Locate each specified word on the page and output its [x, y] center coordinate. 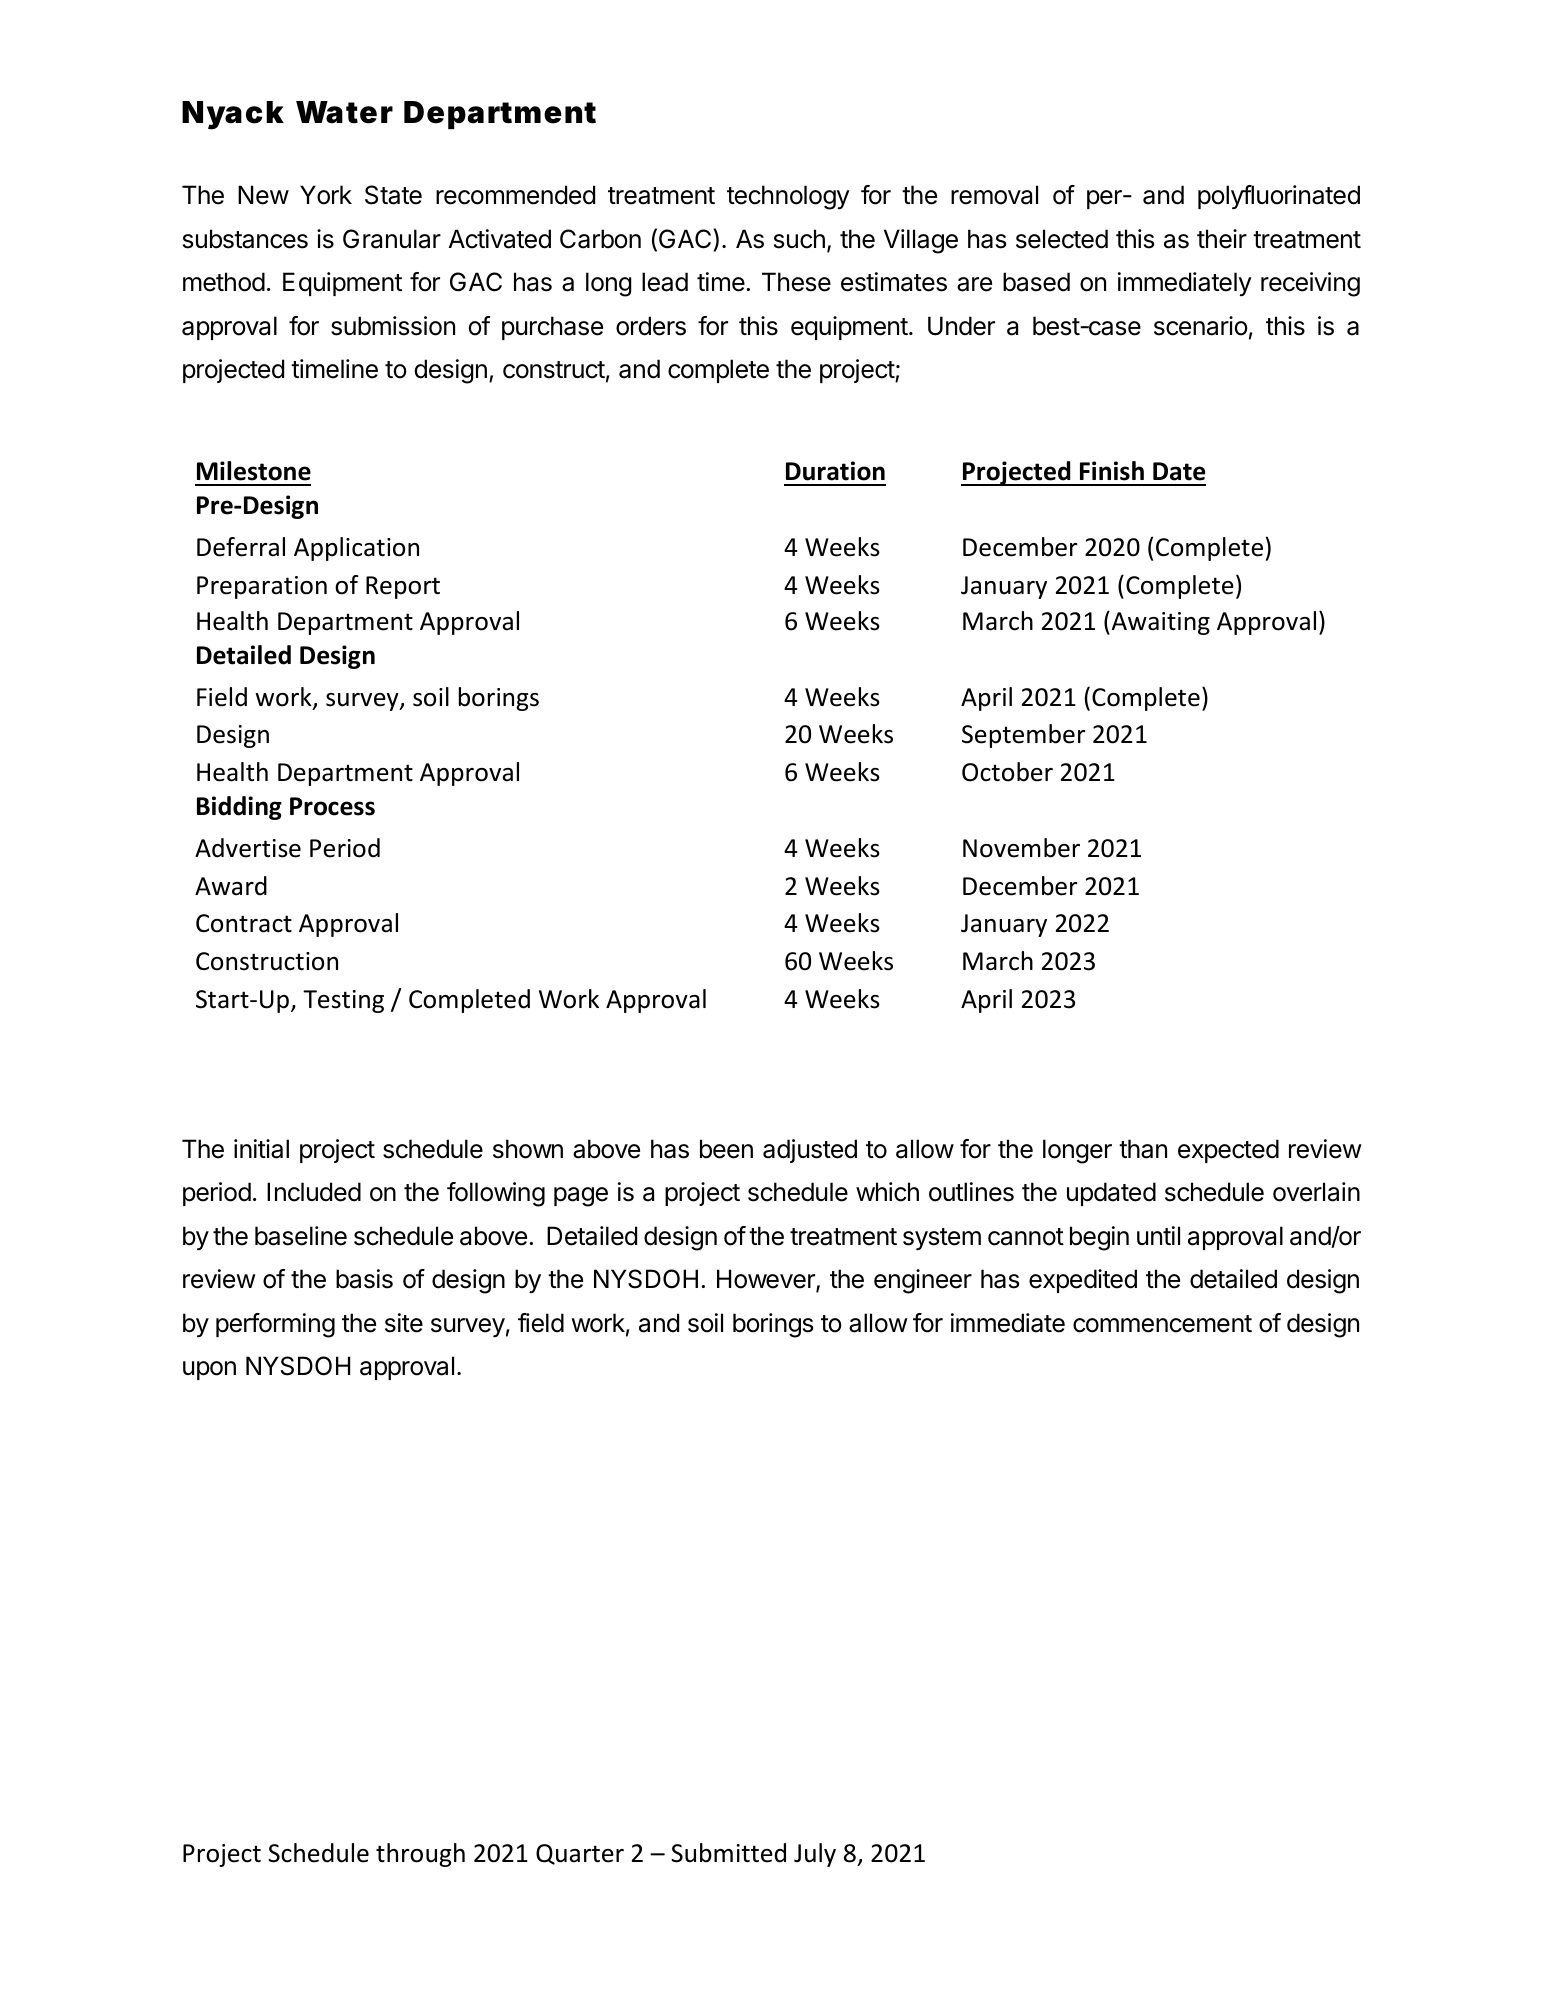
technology [788, 197]
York [326, 195]
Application [356, 549]
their [1222, 239]
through [420, 1855]
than [1143, 1149]
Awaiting [1159, 623]
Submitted [728, 1853]
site [404, 1323]
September [1024, 736]
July [815, 1855]
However [767, 1280]
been [726, 1149]
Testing [343, 1001]
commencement [1162, 1324]
